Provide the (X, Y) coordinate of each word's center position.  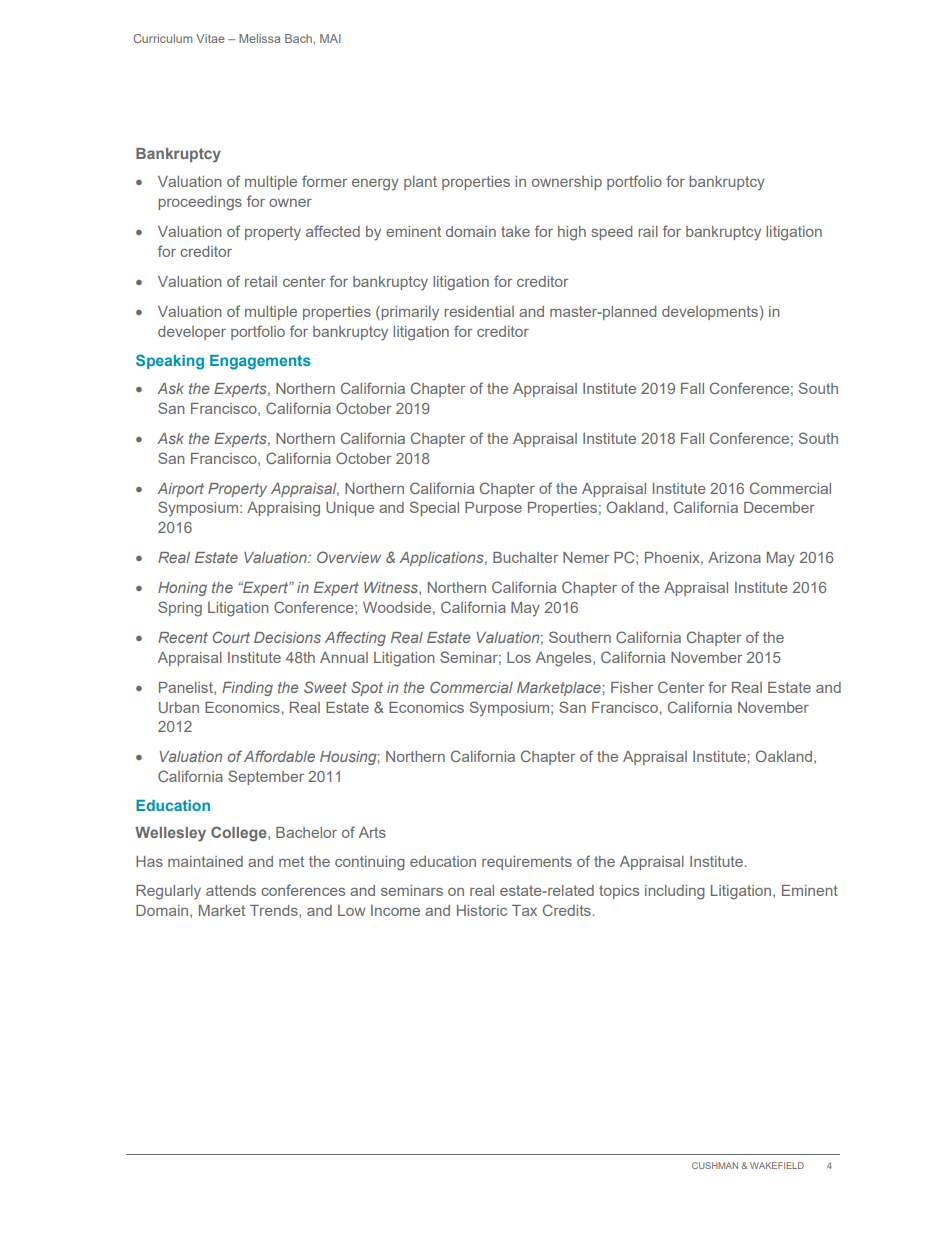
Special (434, 508)
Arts (372, 832)
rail (648, 231)
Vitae (210, 38)
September (266, 777)
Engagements (260, 362)
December (779, 507)
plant (420, 183)
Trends (275, 911)
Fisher (632, 687)
